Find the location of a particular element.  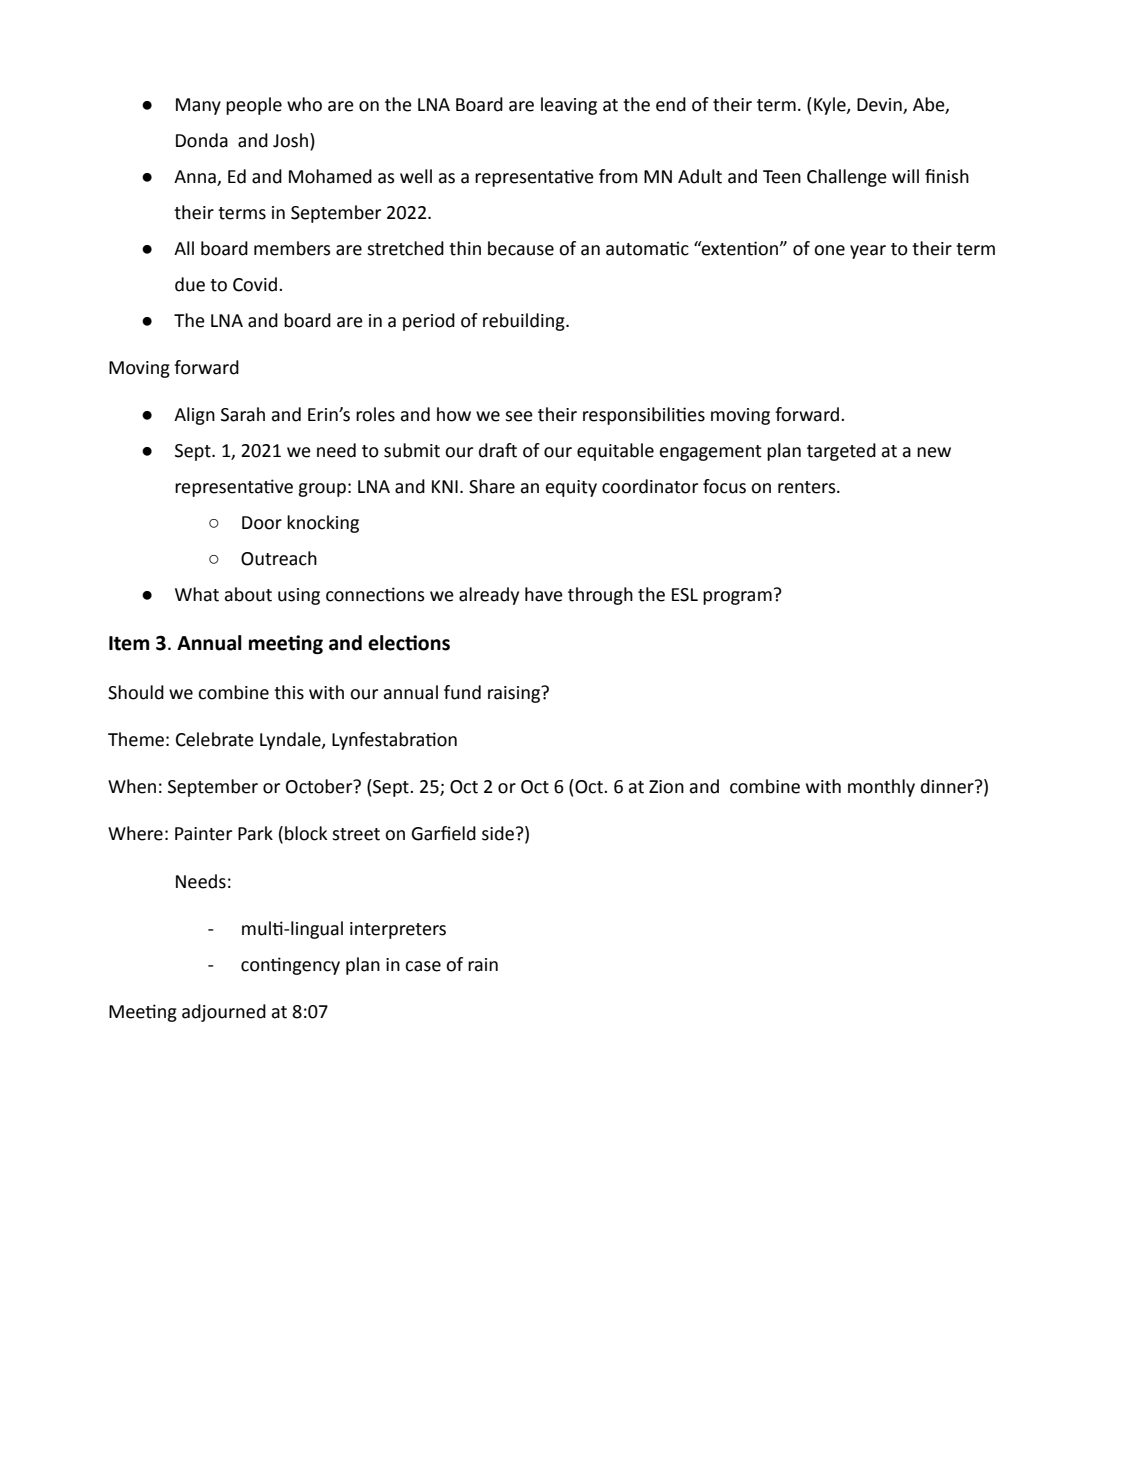

leaving is located at coordinates (569, 106).
